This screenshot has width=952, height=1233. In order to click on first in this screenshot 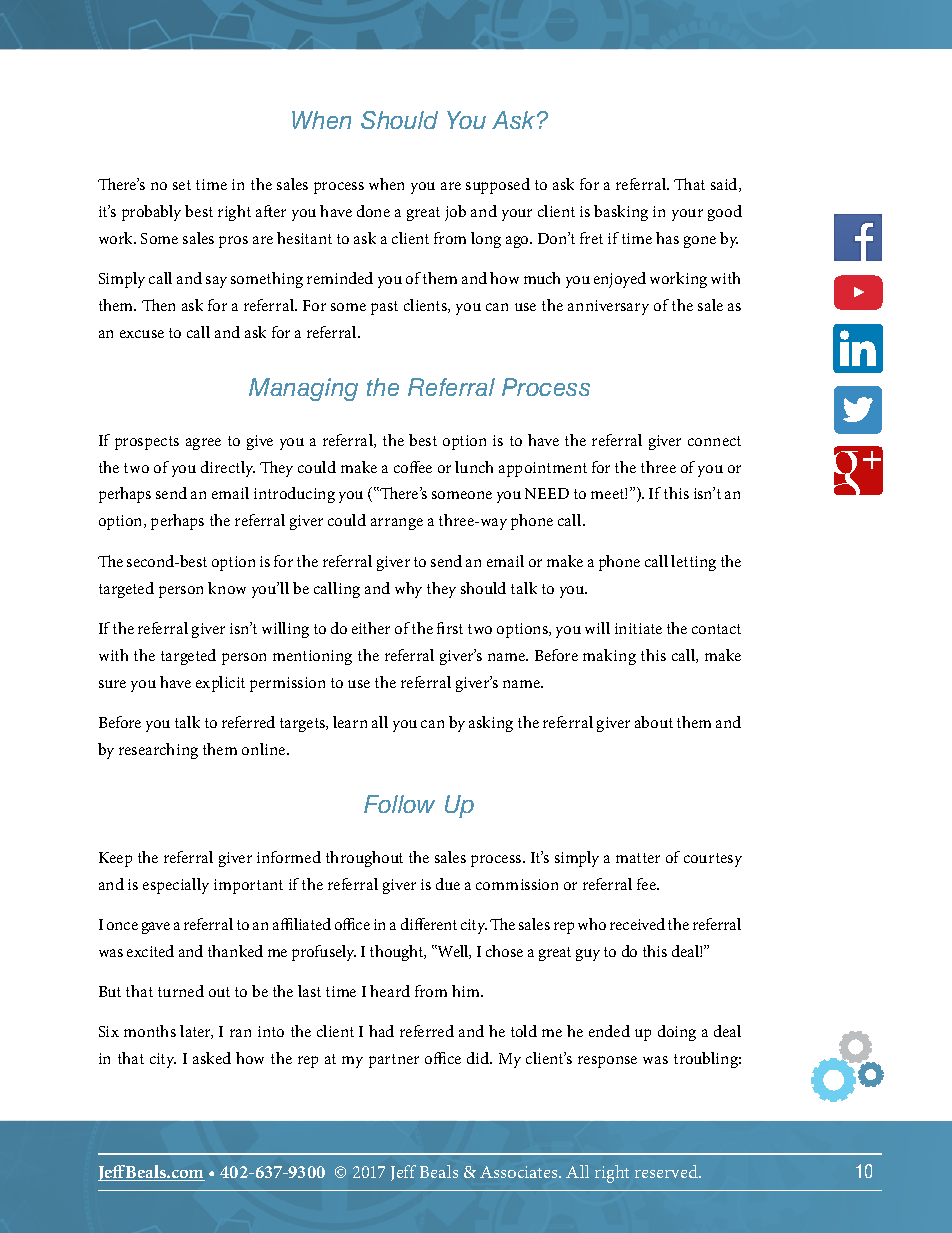, I will do `click(450, 628)`.
